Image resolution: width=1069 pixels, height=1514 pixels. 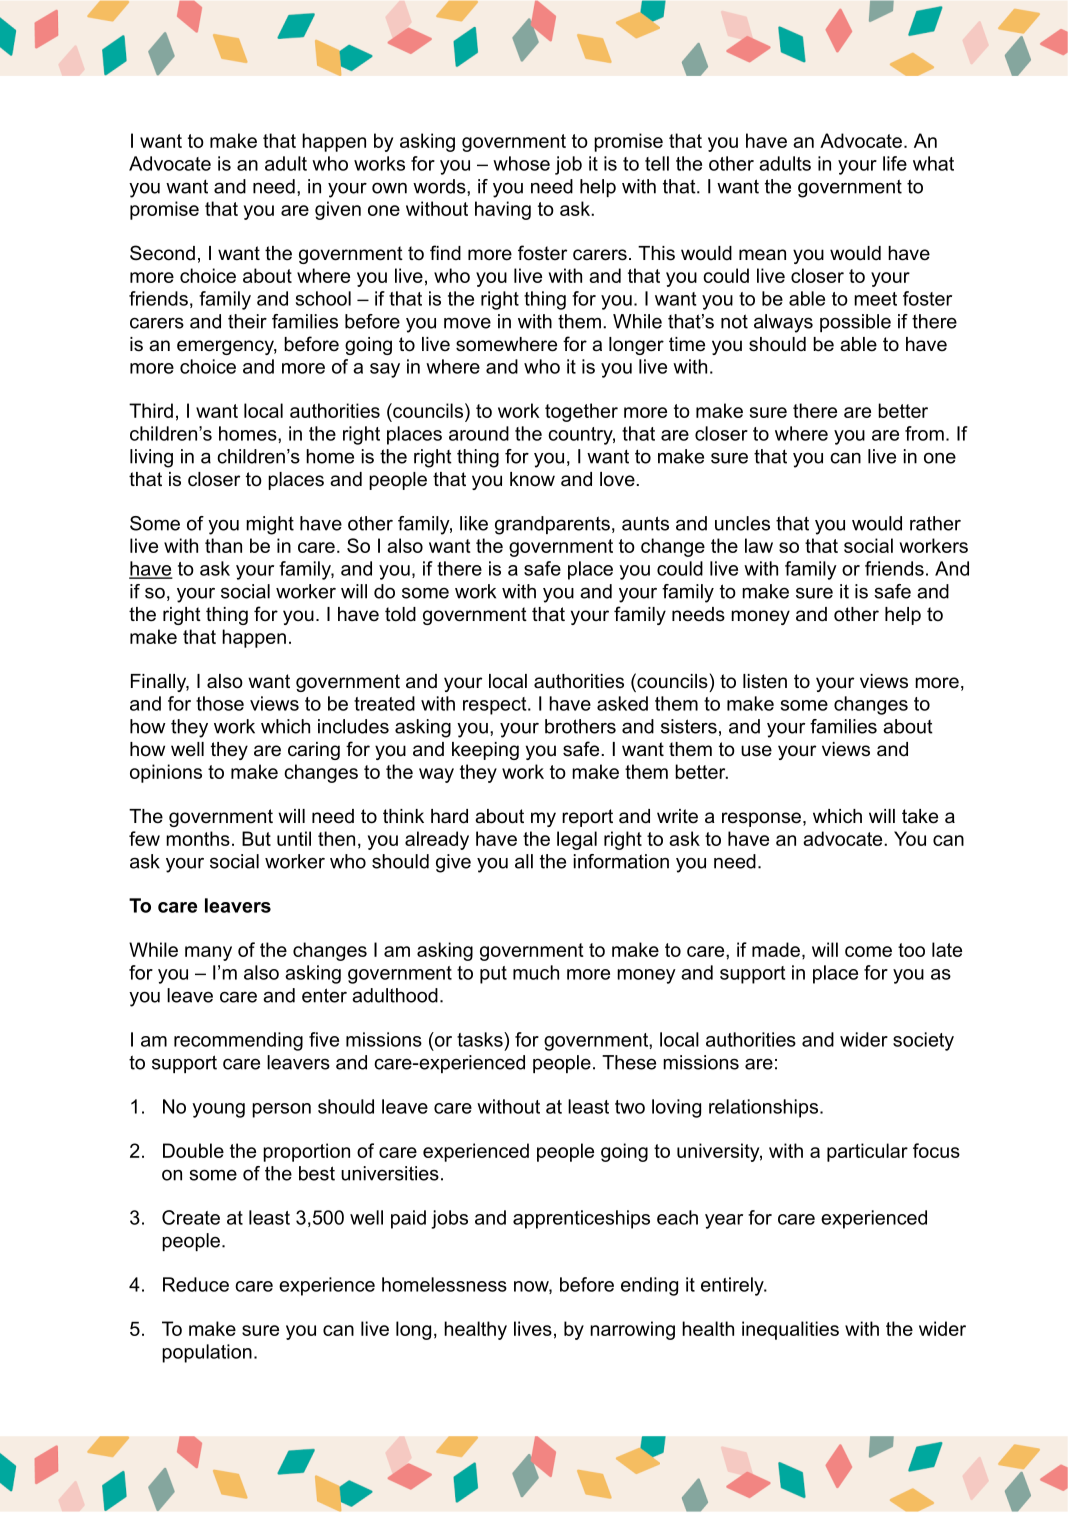 I want to click on keeping, so click(x=485, y=751).
